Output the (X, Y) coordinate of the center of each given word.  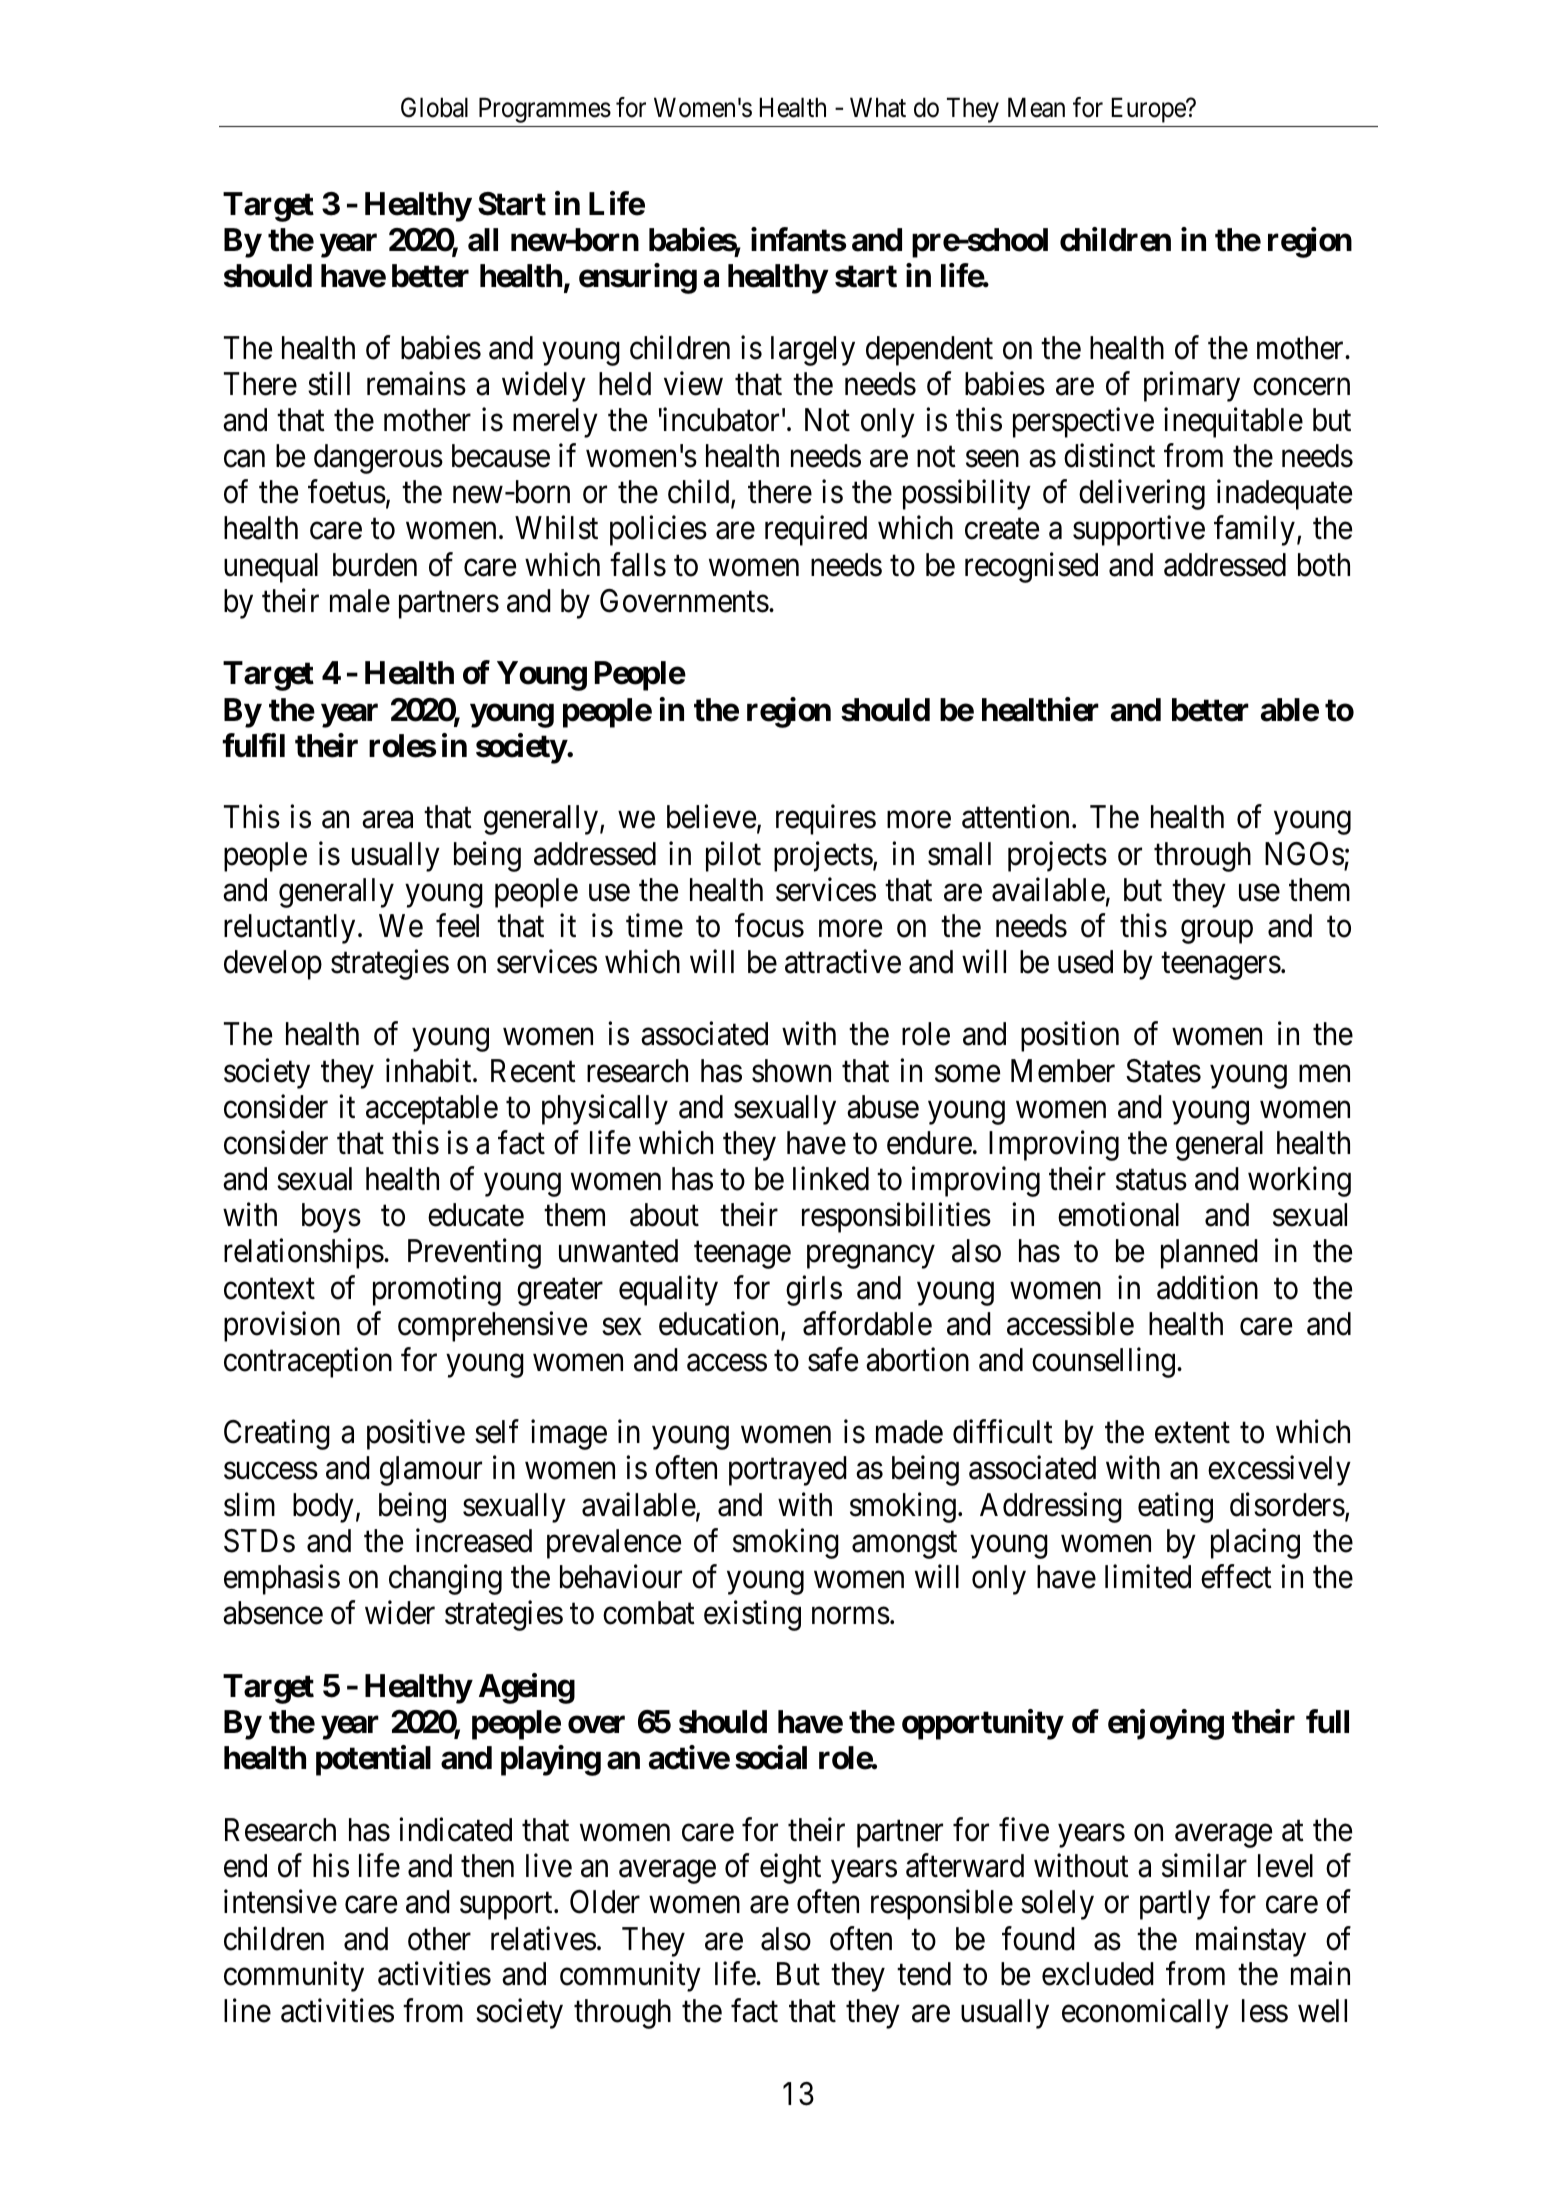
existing (752, 1615)
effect (1236, 1577)
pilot (733, 856)
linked (831, 1179)
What (878, 107)
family (1254, 531)
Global (434, 107)
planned (1209, 1254)
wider (400, 1612)
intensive (280, 1902)
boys (331, 1218)
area (387, 820)
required (816, 531)
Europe (1149, 110)
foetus (347, 492)
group (1217, 932)
